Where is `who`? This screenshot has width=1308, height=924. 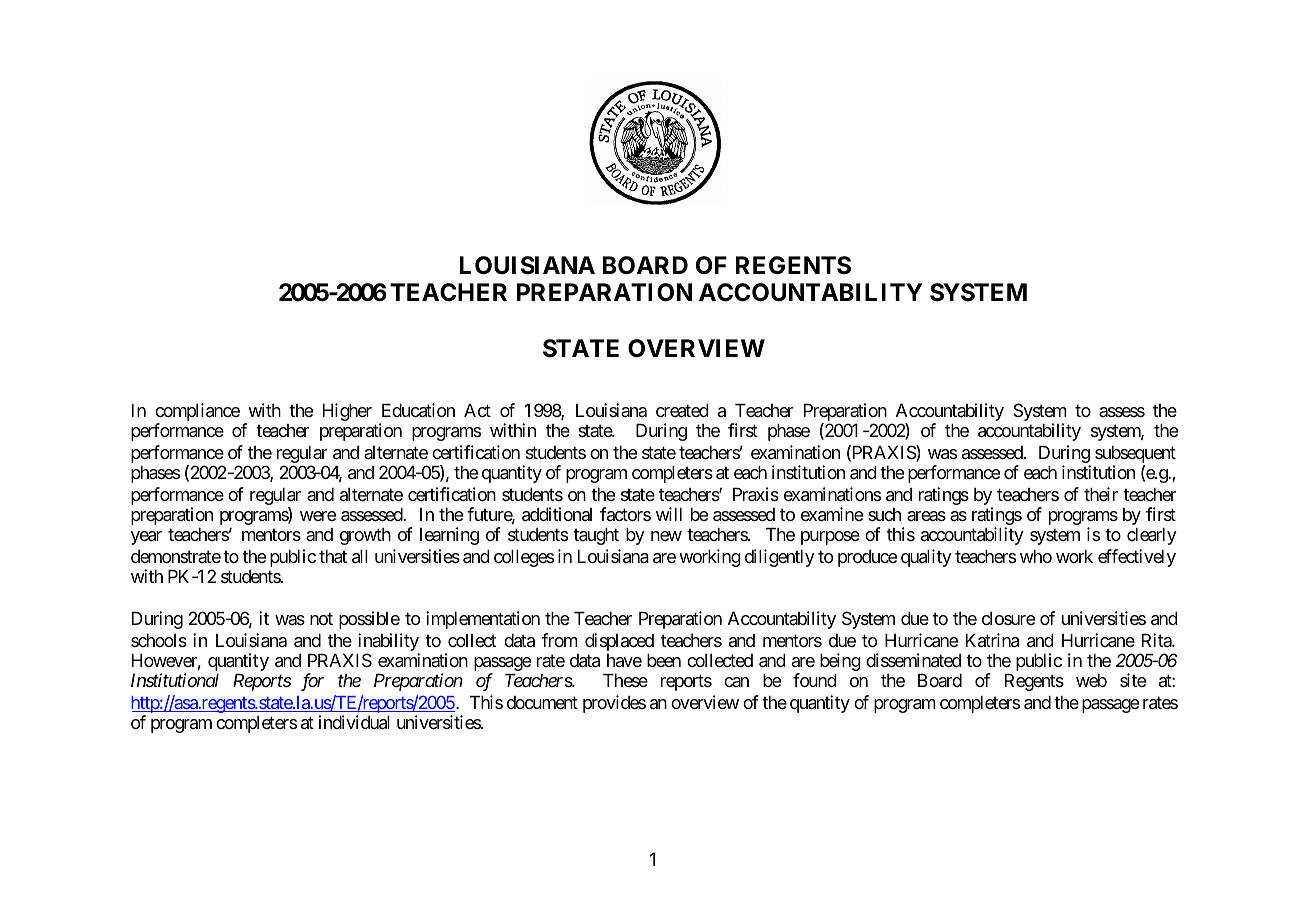
who is located at coordinates (1036, 556).
